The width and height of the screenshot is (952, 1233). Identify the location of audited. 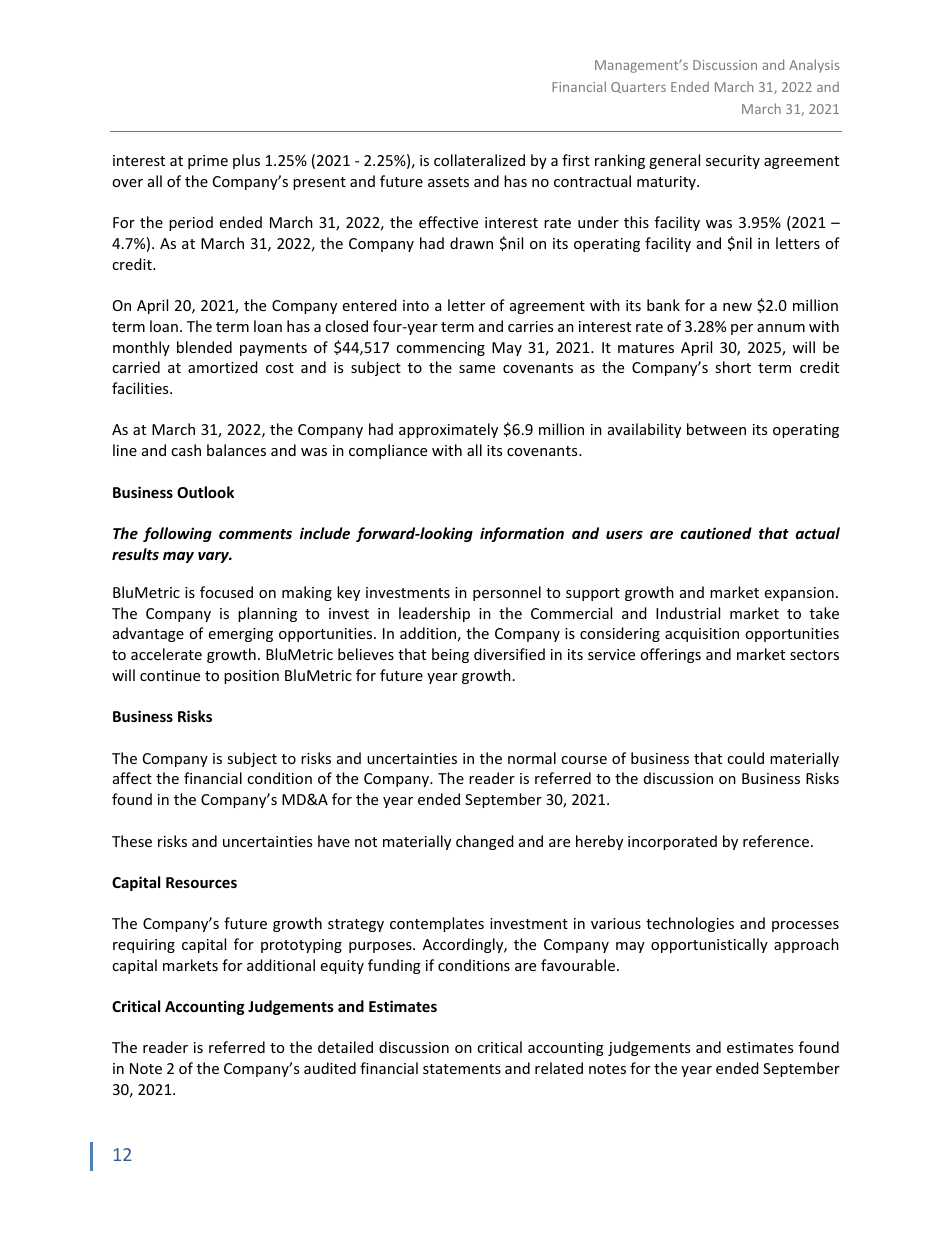
(330, 1068).
